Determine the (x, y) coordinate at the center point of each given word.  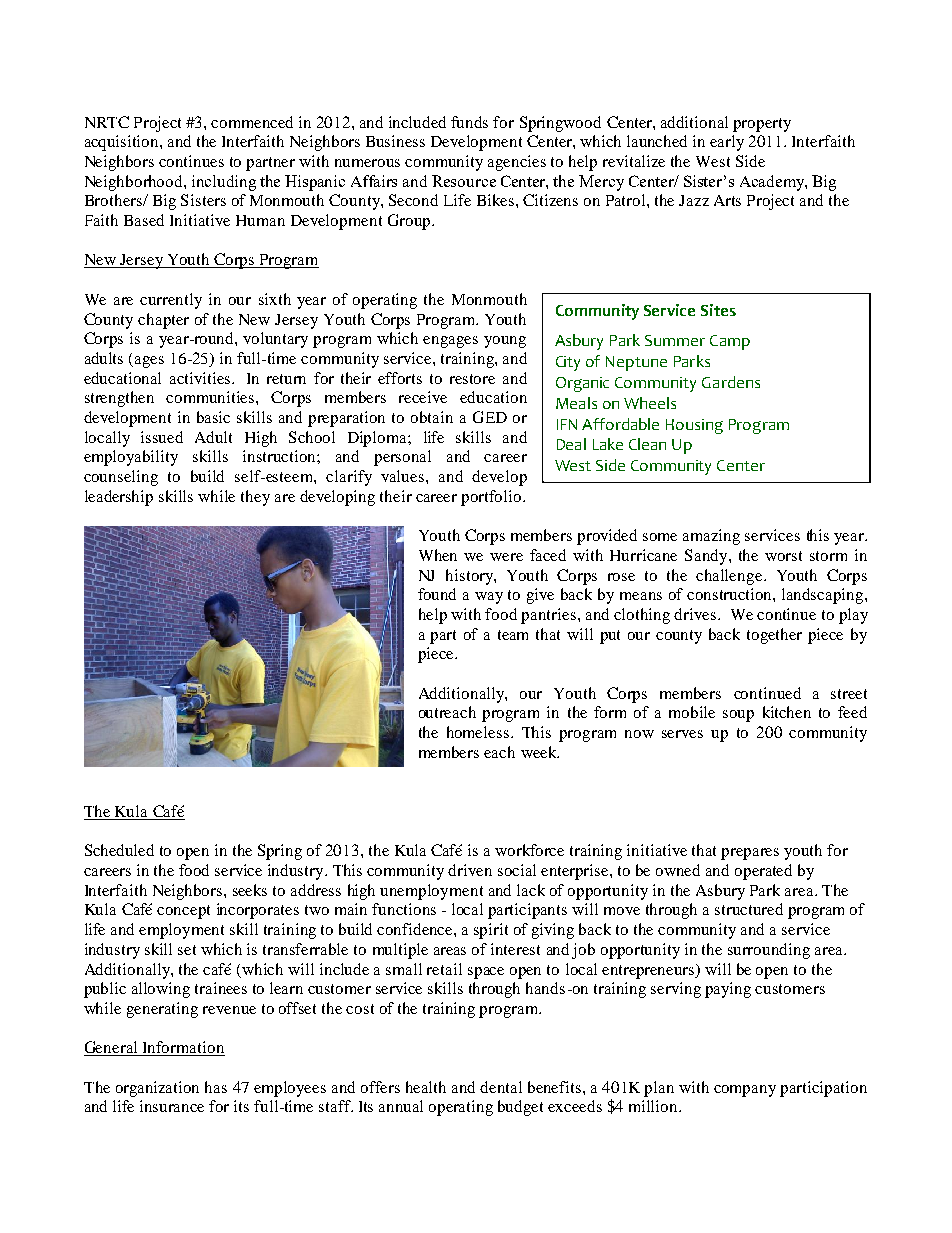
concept (183, 912)
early (727, 143)
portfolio (492, 498)
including (224, 183)
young (505, 342)
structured (749, 909)
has (216, 1087)
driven (470, 870)
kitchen (787, 712)
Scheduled (119, 850)
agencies (517, 163)
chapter (163, 321)
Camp (730, 342)
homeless (479, 732)
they (255, 498)
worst (783, 556)
